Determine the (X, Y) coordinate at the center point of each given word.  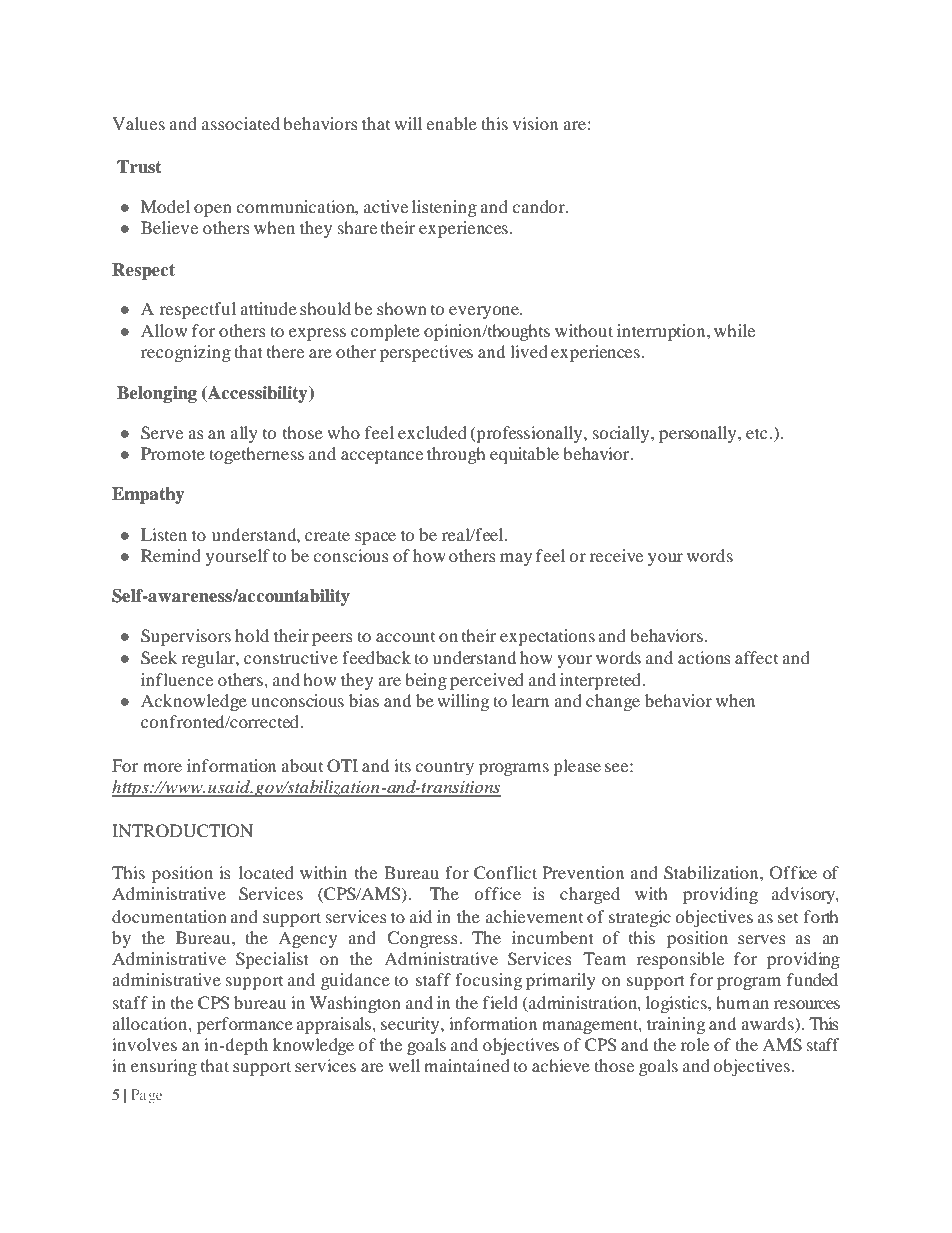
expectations (547, 637)
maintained (467, 1065)
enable (451, 123)
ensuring (164, 1067)
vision (535, 123)
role (694, 1044)
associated (241, 123)
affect (756, 657)
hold (252, 635)
